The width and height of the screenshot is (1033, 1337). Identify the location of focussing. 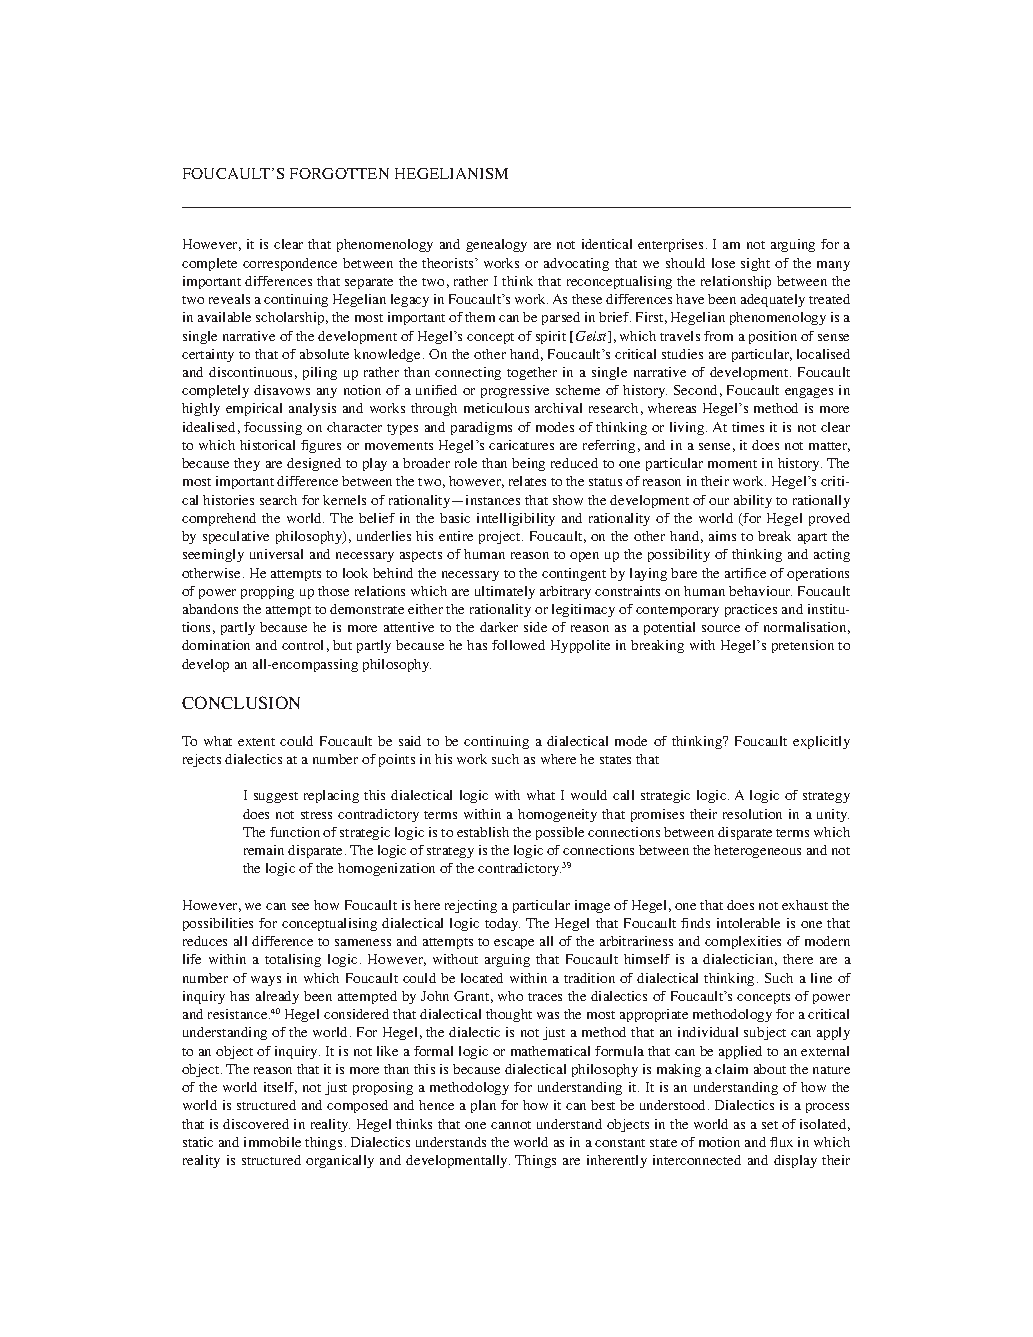
(273, 428).
